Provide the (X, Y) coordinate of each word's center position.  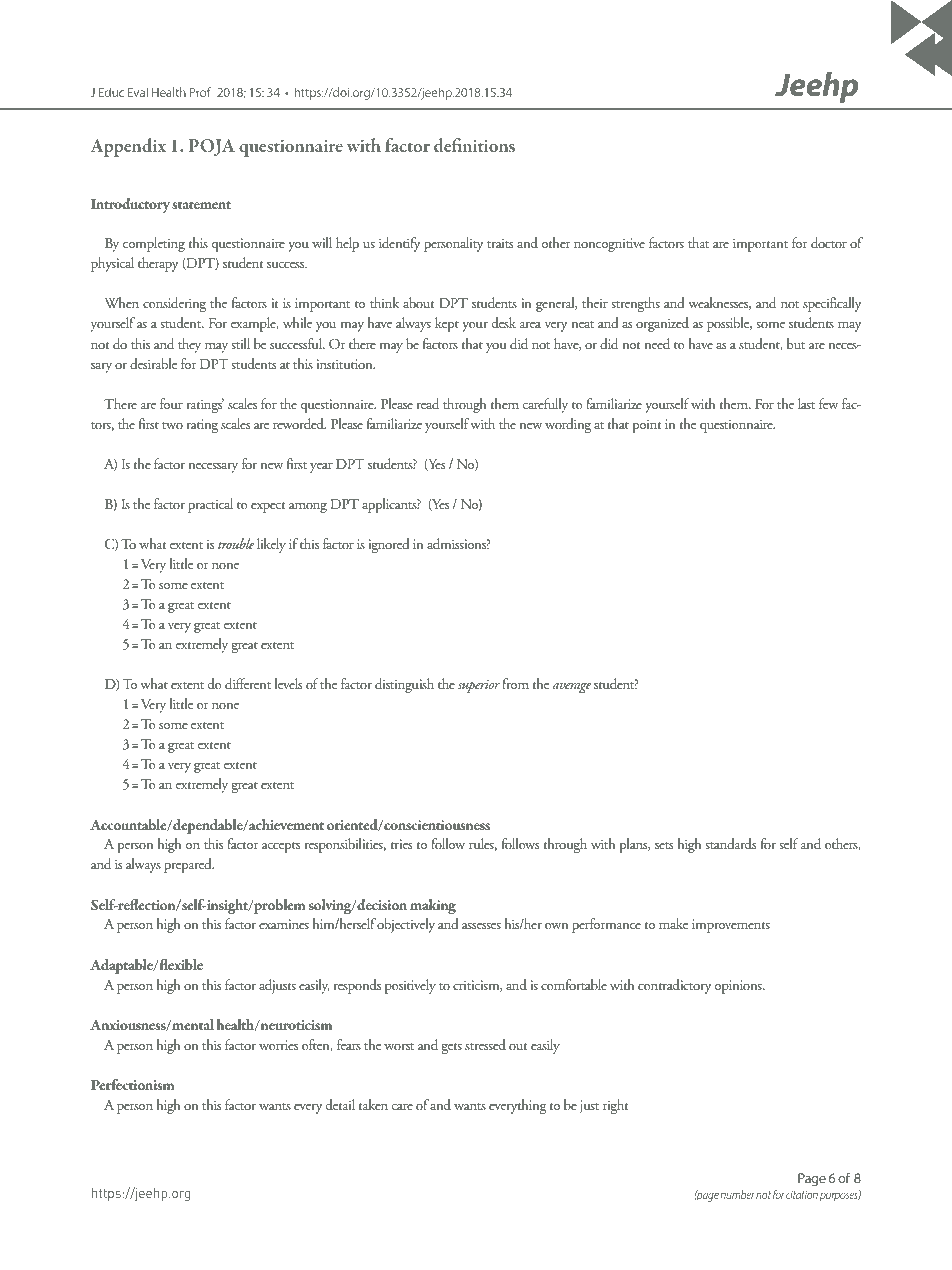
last (806, 403)
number (737, 1194)
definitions (474, 145)
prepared (189, 865)
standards (730, 843)
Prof (200, 92)
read (428, 404)
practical (210, 505)
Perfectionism (132, 1084)
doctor (829, 243)
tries (401, 844)
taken (373, 1104)
